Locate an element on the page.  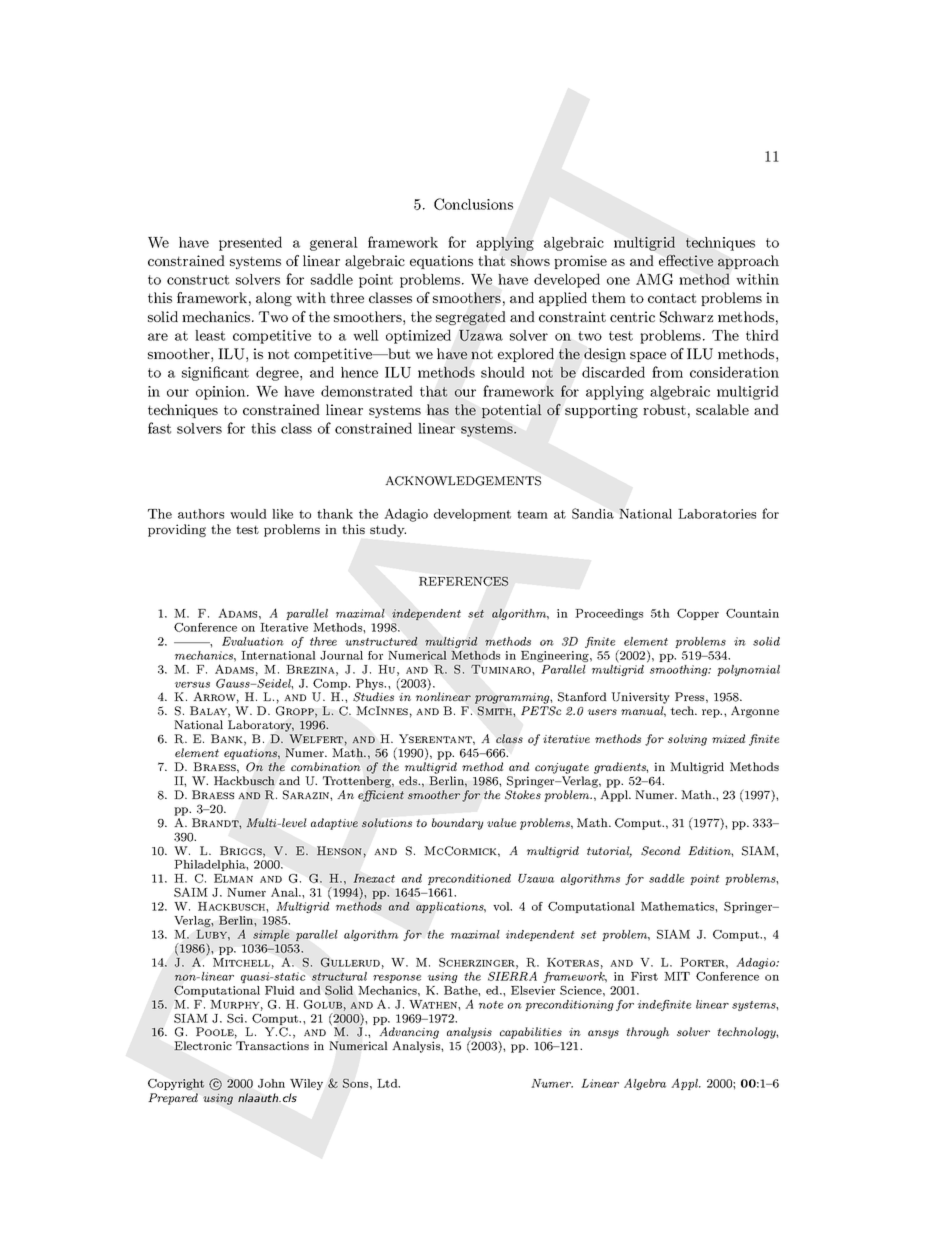
Laboratories is located at coordinates (717, 514).
